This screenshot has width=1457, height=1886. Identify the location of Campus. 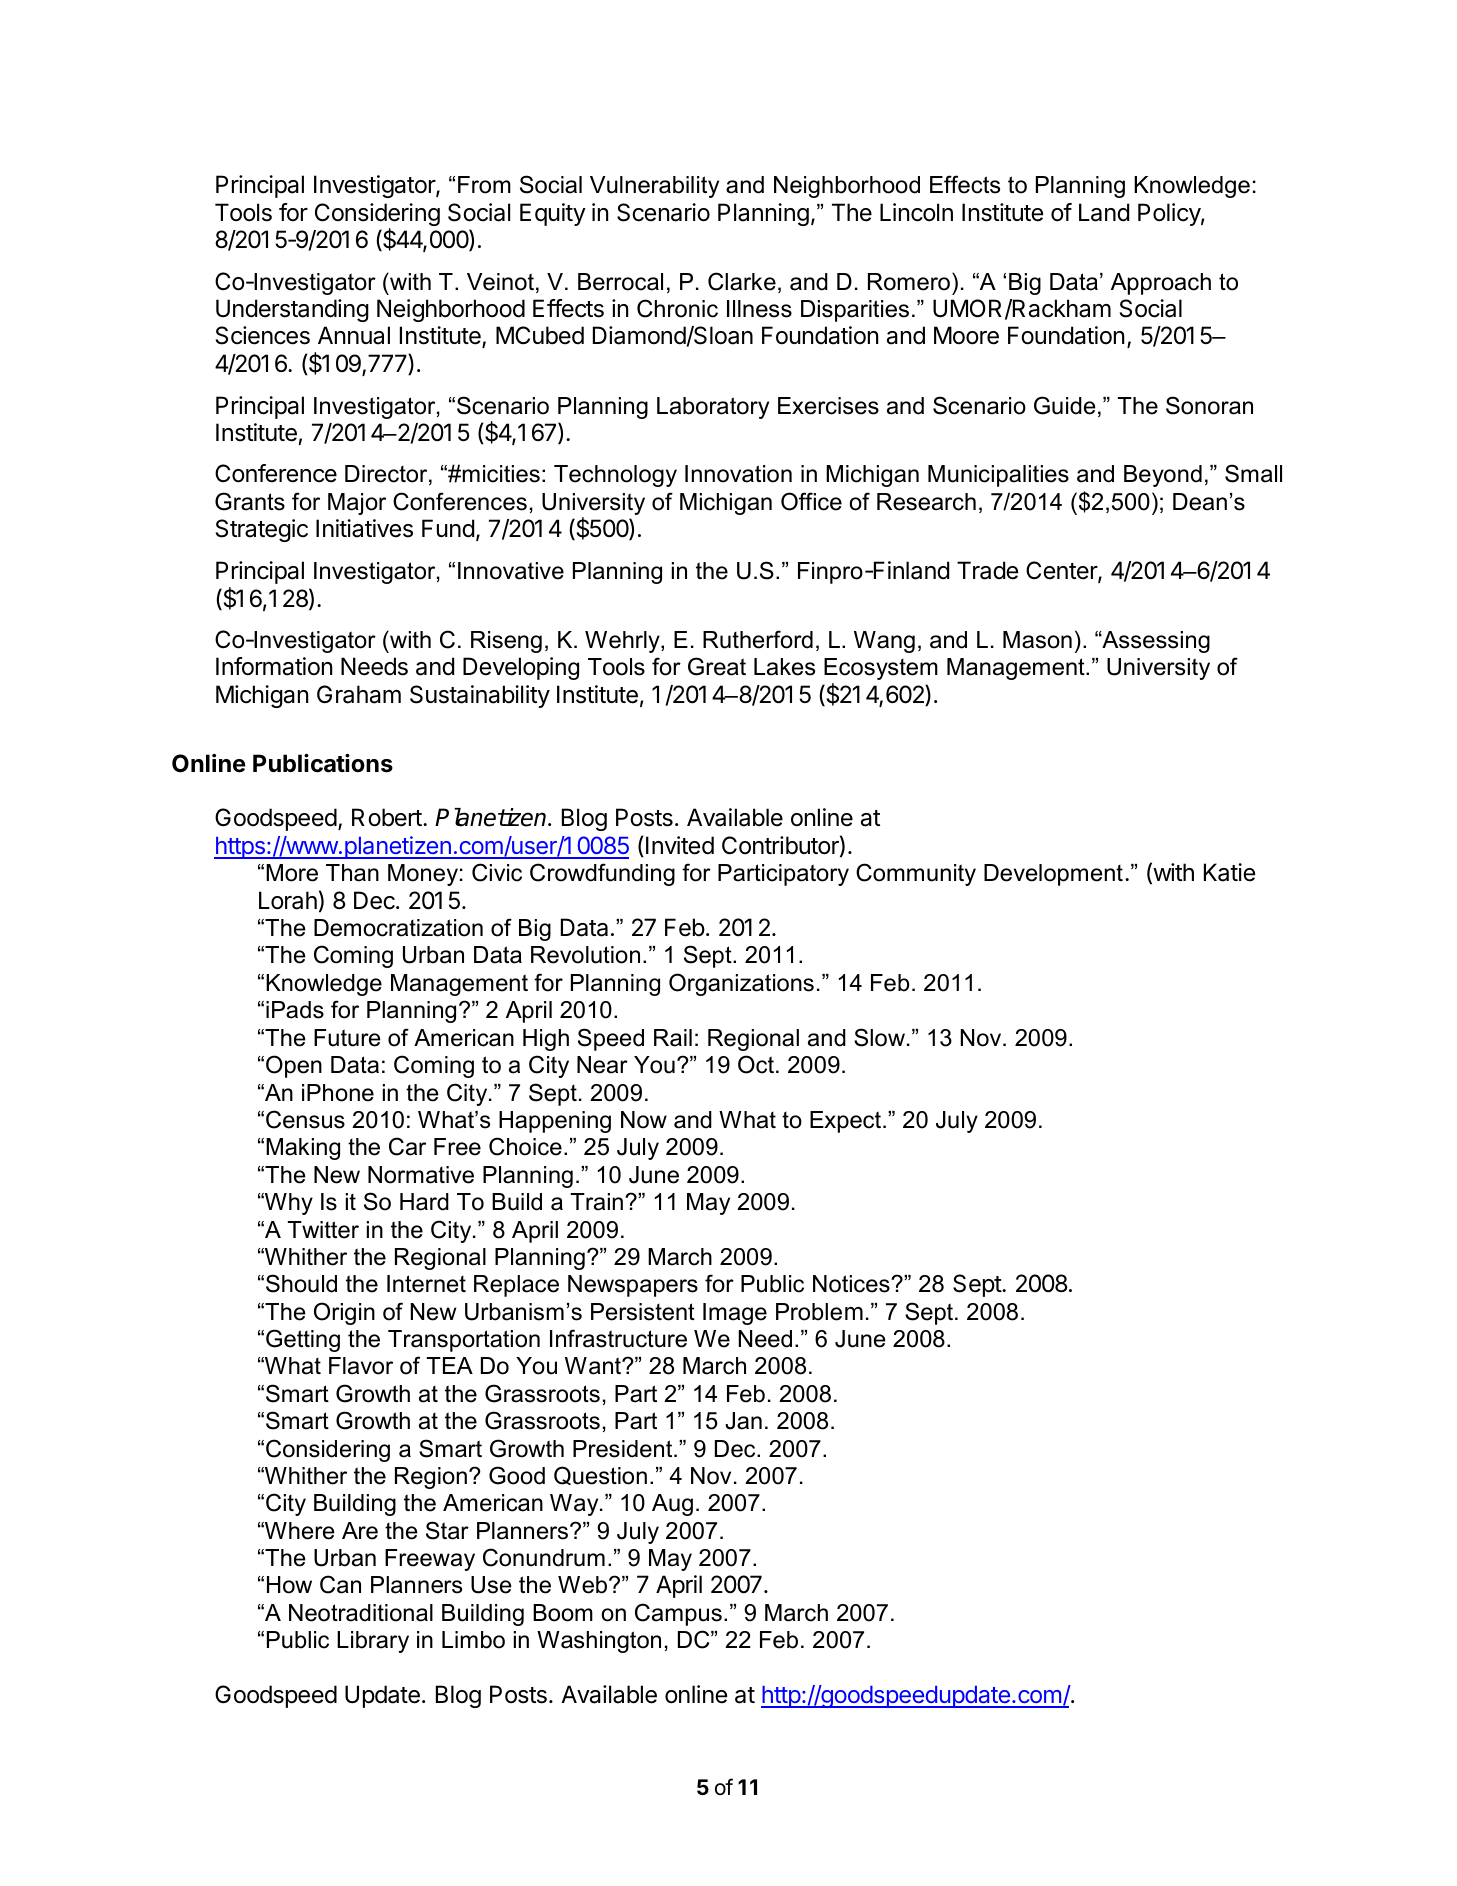
(678, 1614).
